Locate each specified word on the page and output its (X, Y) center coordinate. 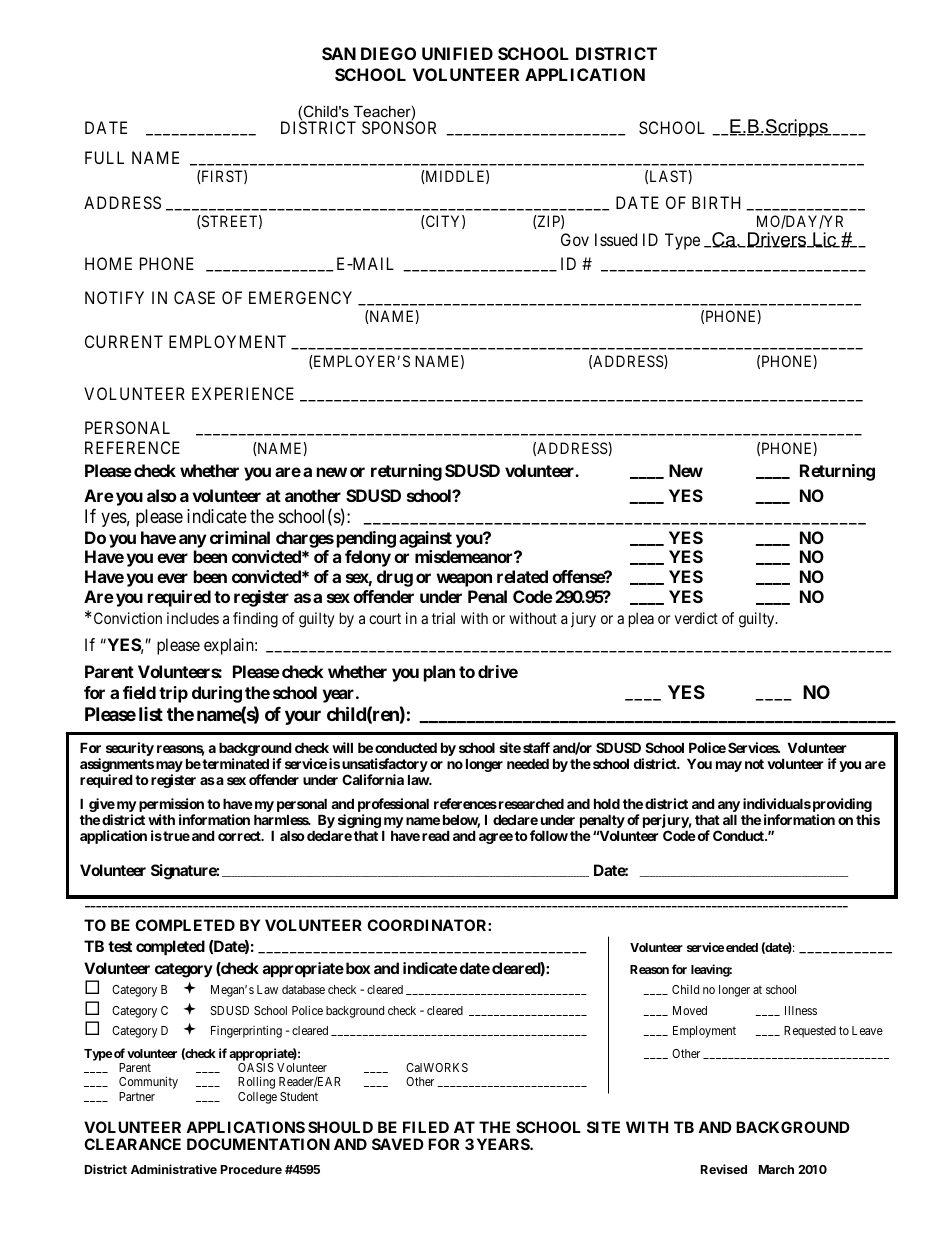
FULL (104, 157)
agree (496, 838)
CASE (194, 297)
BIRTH (716, 202)
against (425, 539)
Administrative (174, 1169)
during (217, 694)
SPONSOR (399, 127)
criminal (240, 537)
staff (536, 747)
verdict (696, 618)
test (120, 946)
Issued (616, 239)
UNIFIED (457, 53)
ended (742, 947)
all (730, 819)
